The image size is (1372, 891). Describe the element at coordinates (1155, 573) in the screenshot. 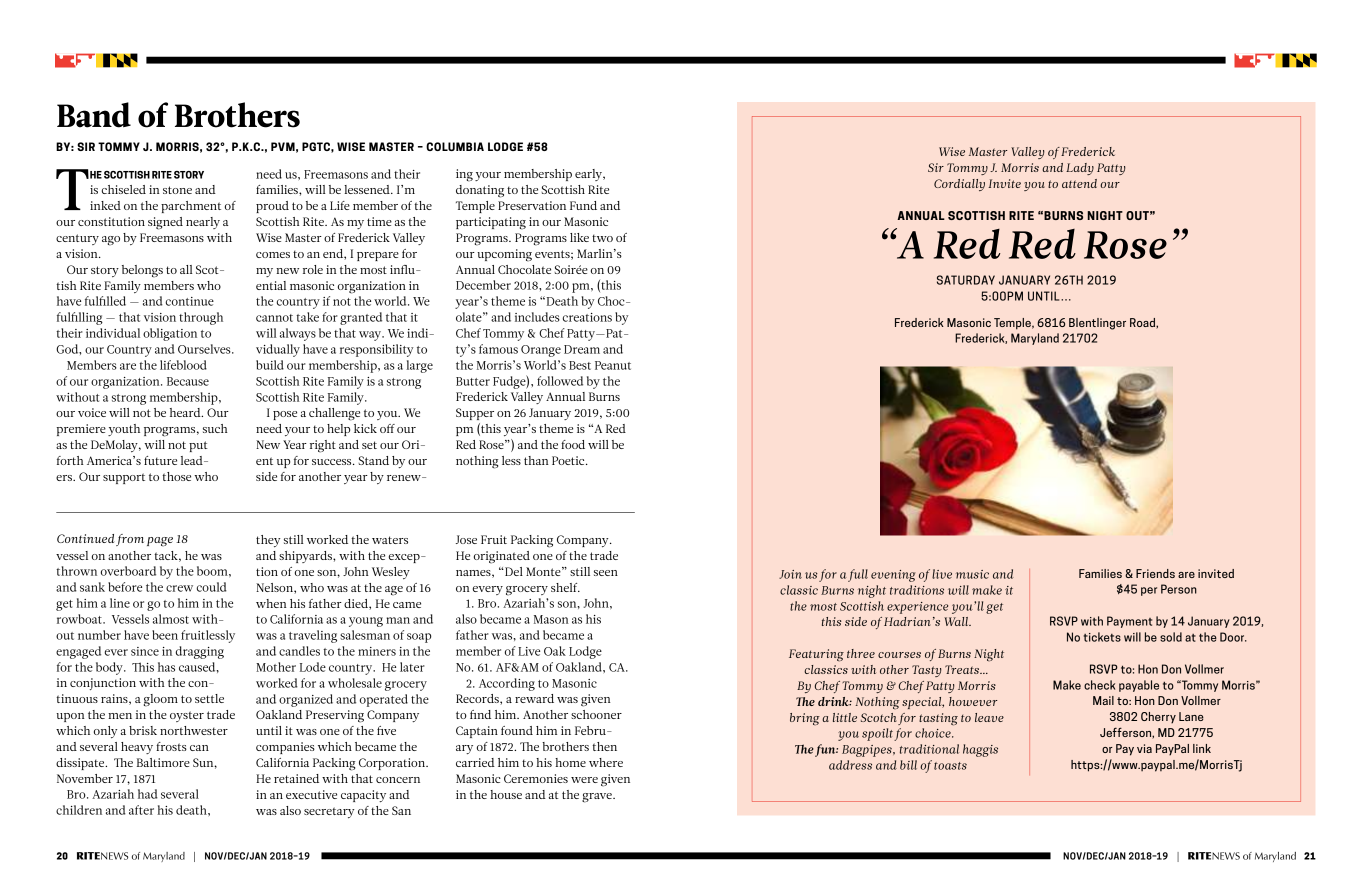

I see `Friends` at that location.
